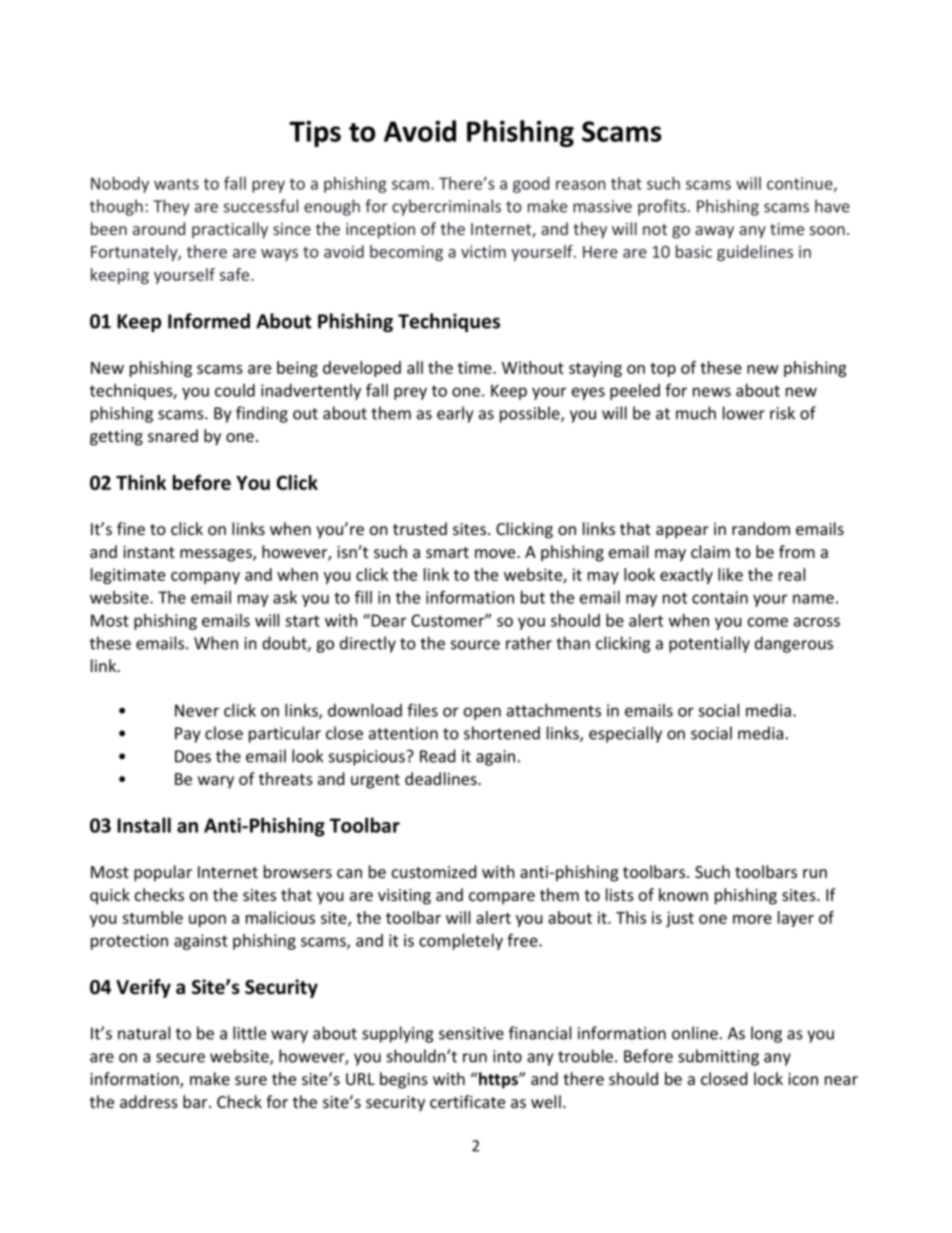  Describe the element at coordinates (455, 414) in the screenshot. I see `early` at that location.
